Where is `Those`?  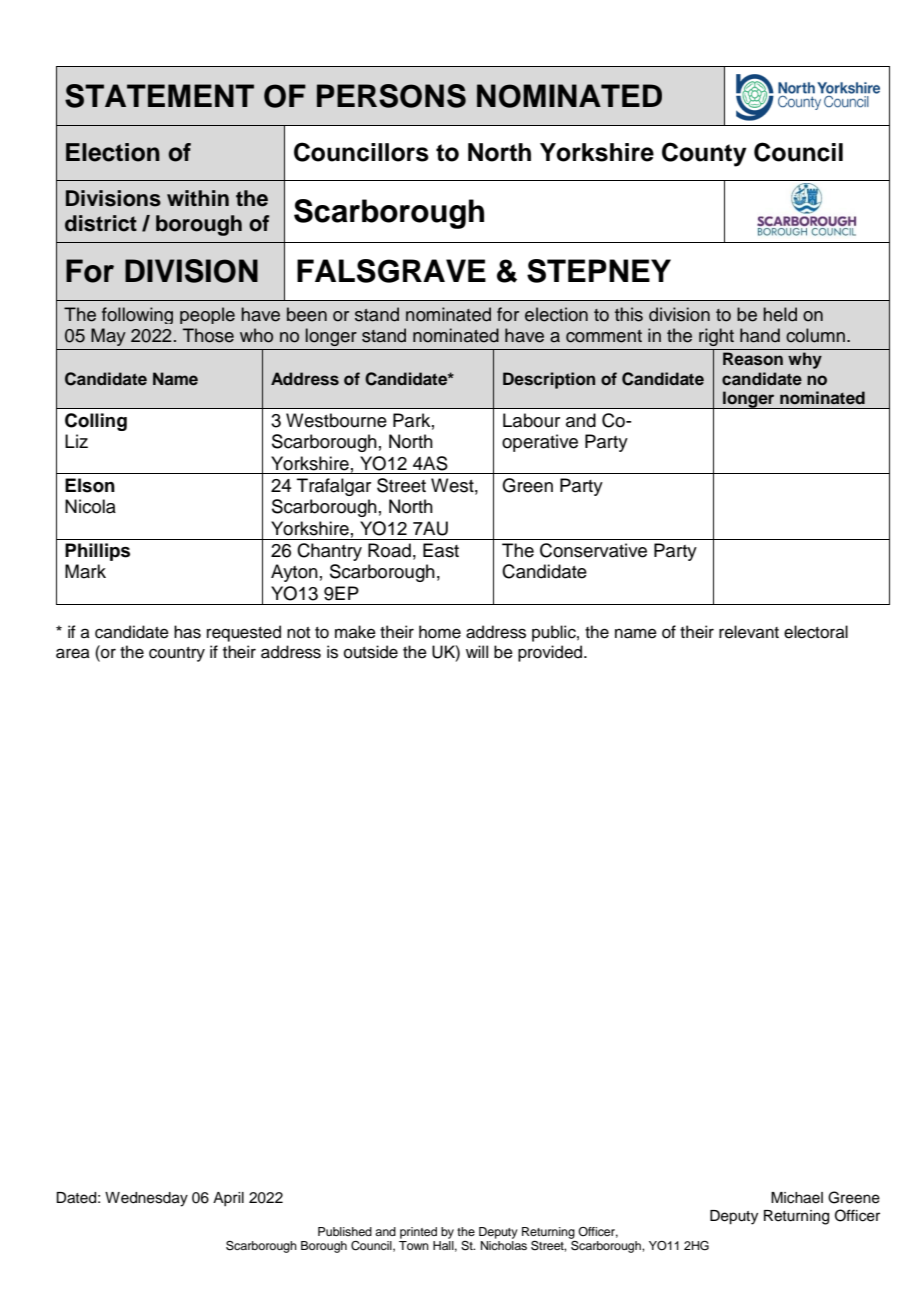
Those is located at coordinates (208, 335).
